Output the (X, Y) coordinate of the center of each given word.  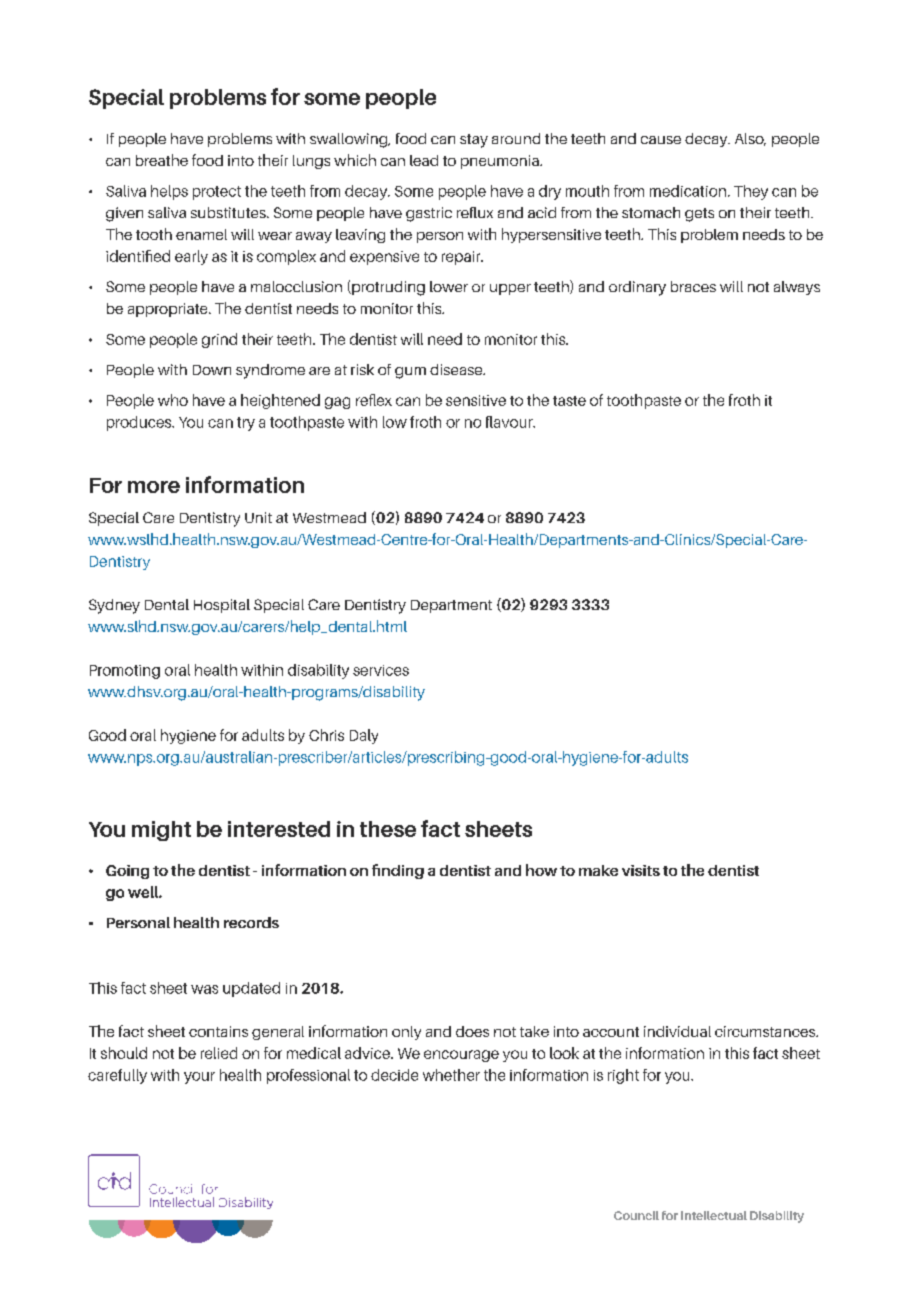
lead (424, 160)
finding (398, 871)
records (251, 922)
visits (641, 870)
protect (217, 193)
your (199, 1078)
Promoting (125, 672)
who (173, 400)
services (381, 670)
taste (569, 401)
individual (677, 1031)
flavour (510, 422)
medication (688, 191)
